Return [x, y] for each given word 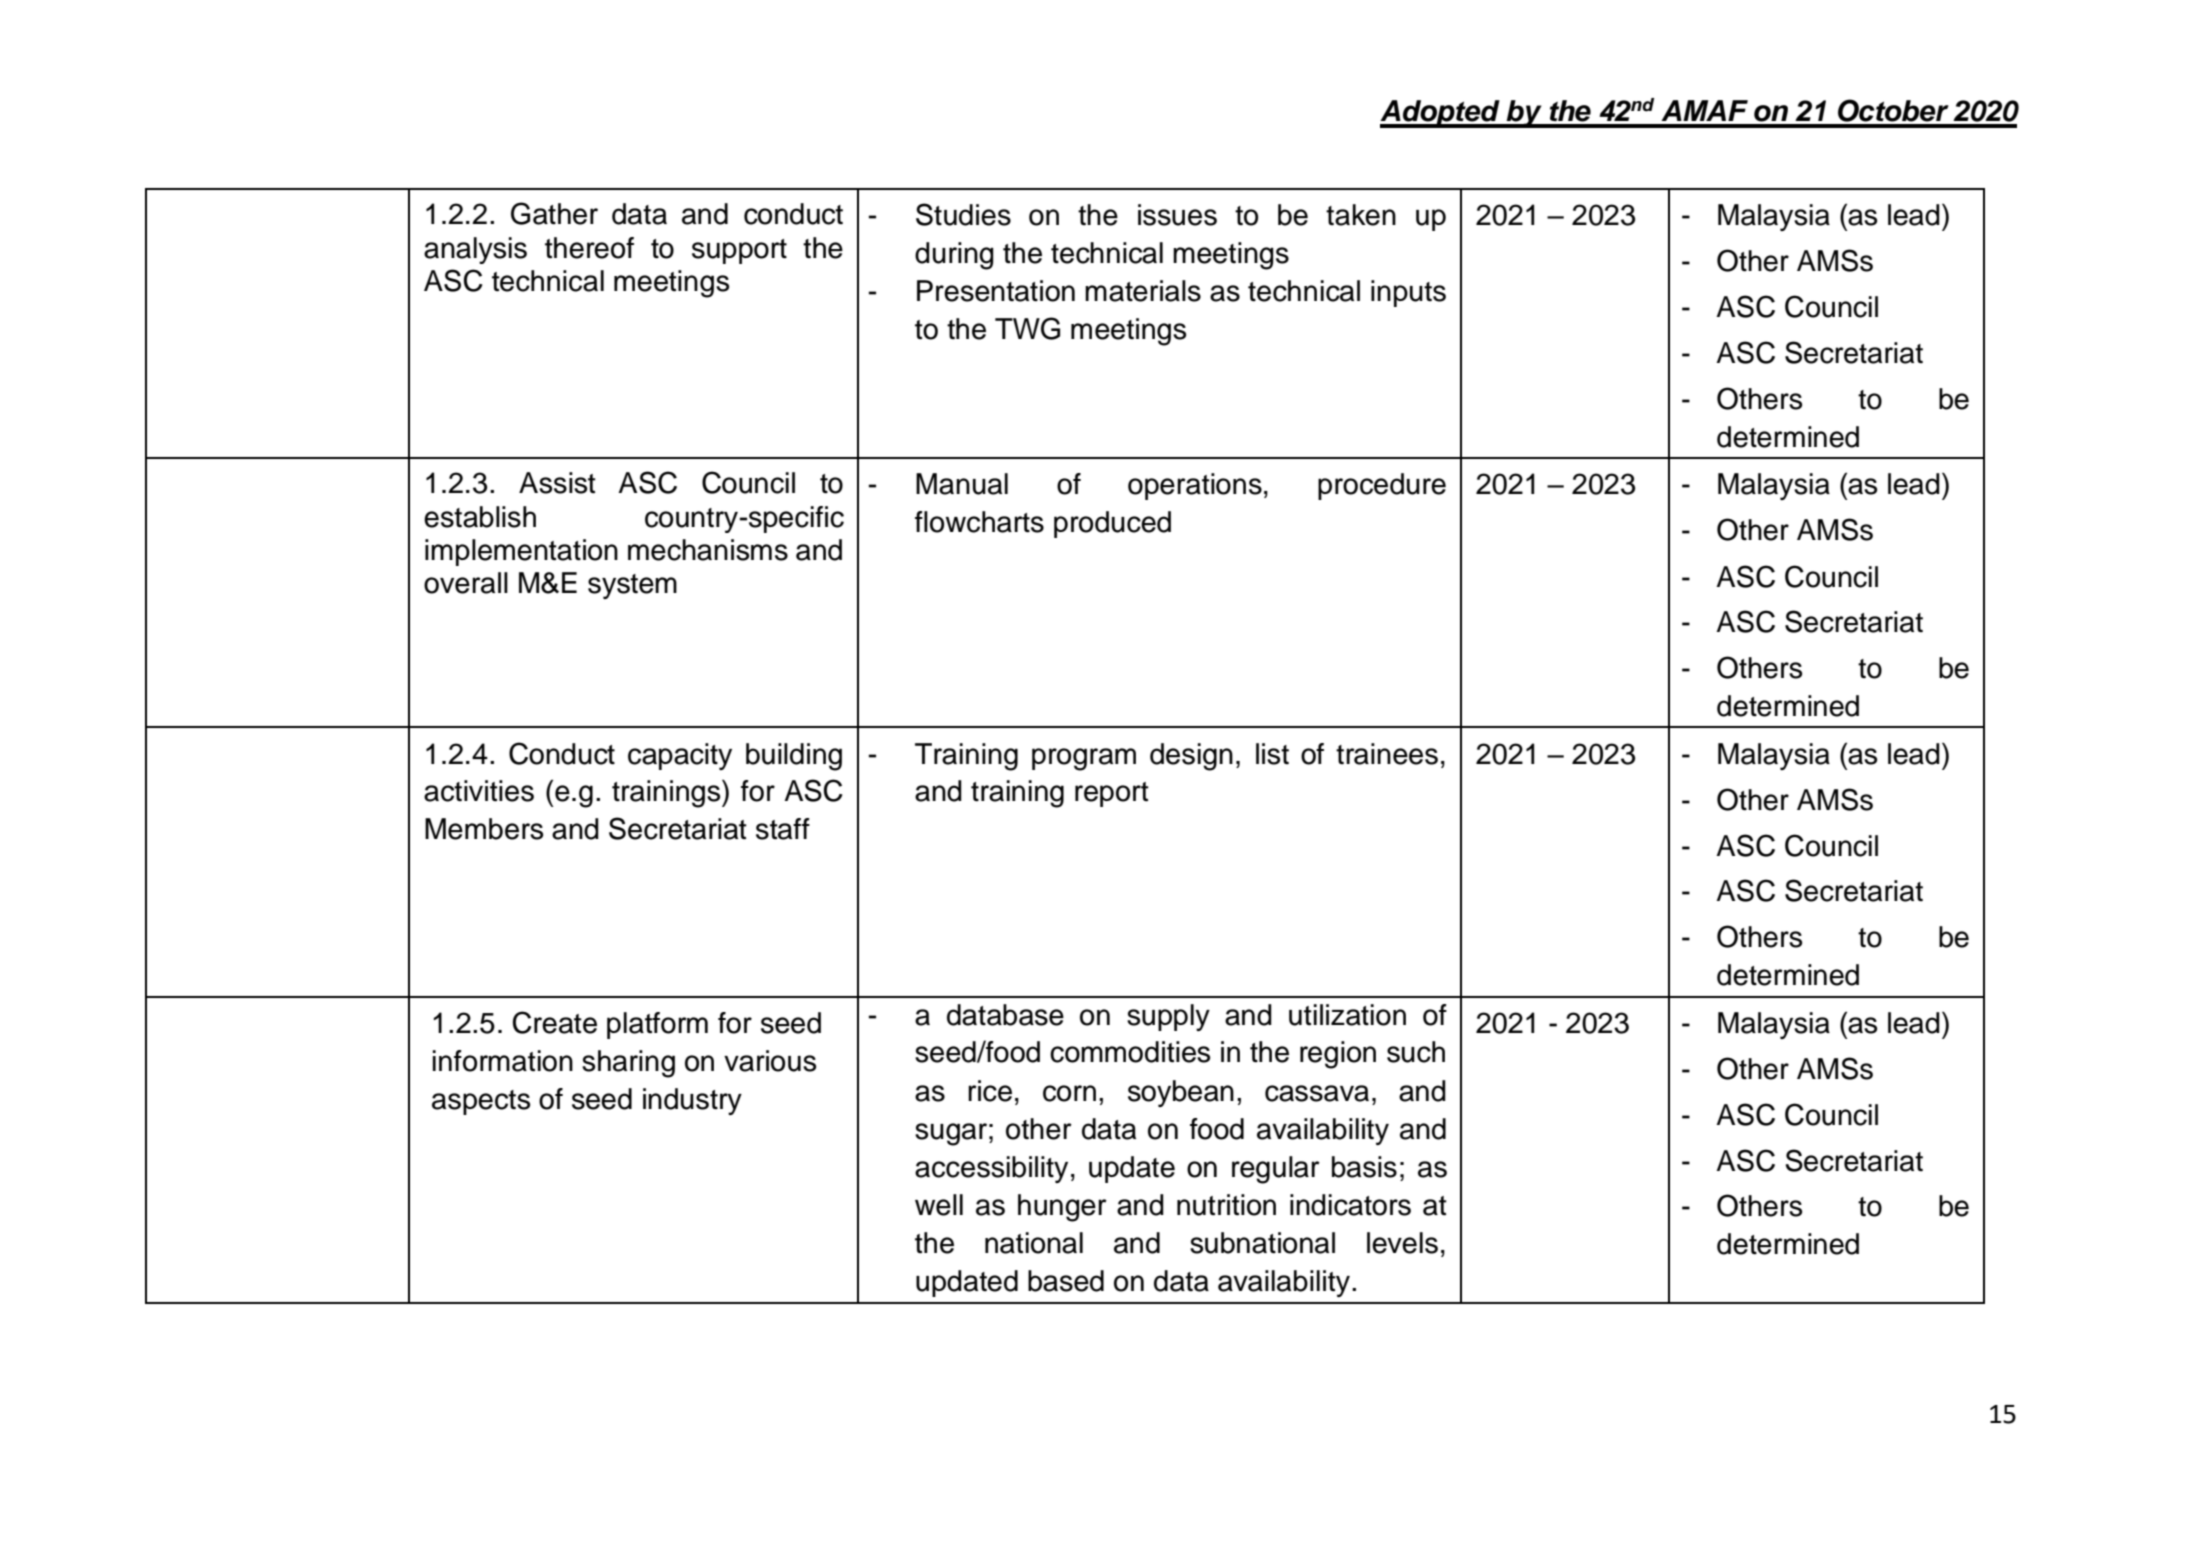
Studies [963, 214]
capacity [680, 756]
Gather [554, 213]
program [1084, 759]
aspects [481, 1102]
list [1272, 754]
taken [1361, 215]
